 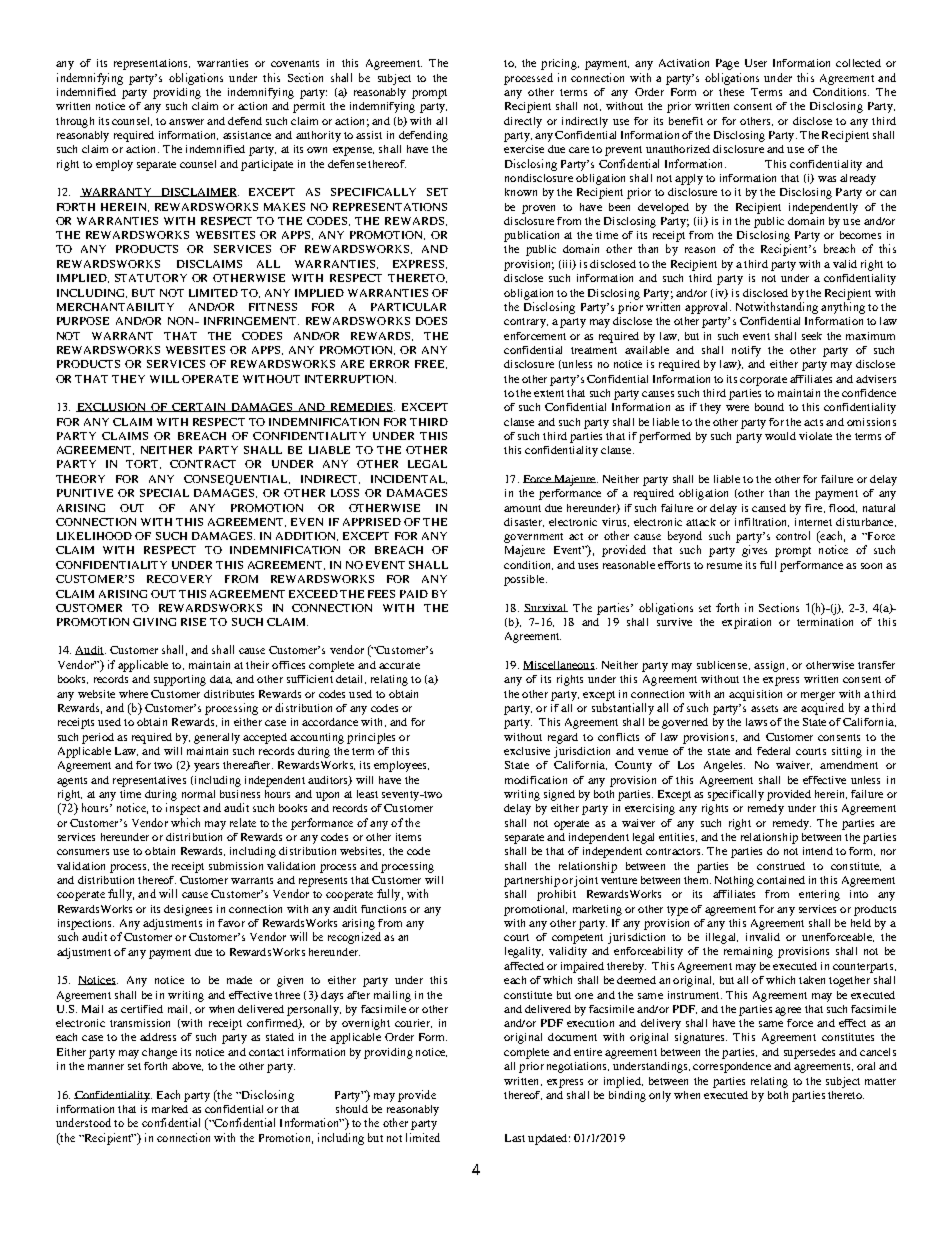 I want to click on exercise, so click(x=524, y=149).
